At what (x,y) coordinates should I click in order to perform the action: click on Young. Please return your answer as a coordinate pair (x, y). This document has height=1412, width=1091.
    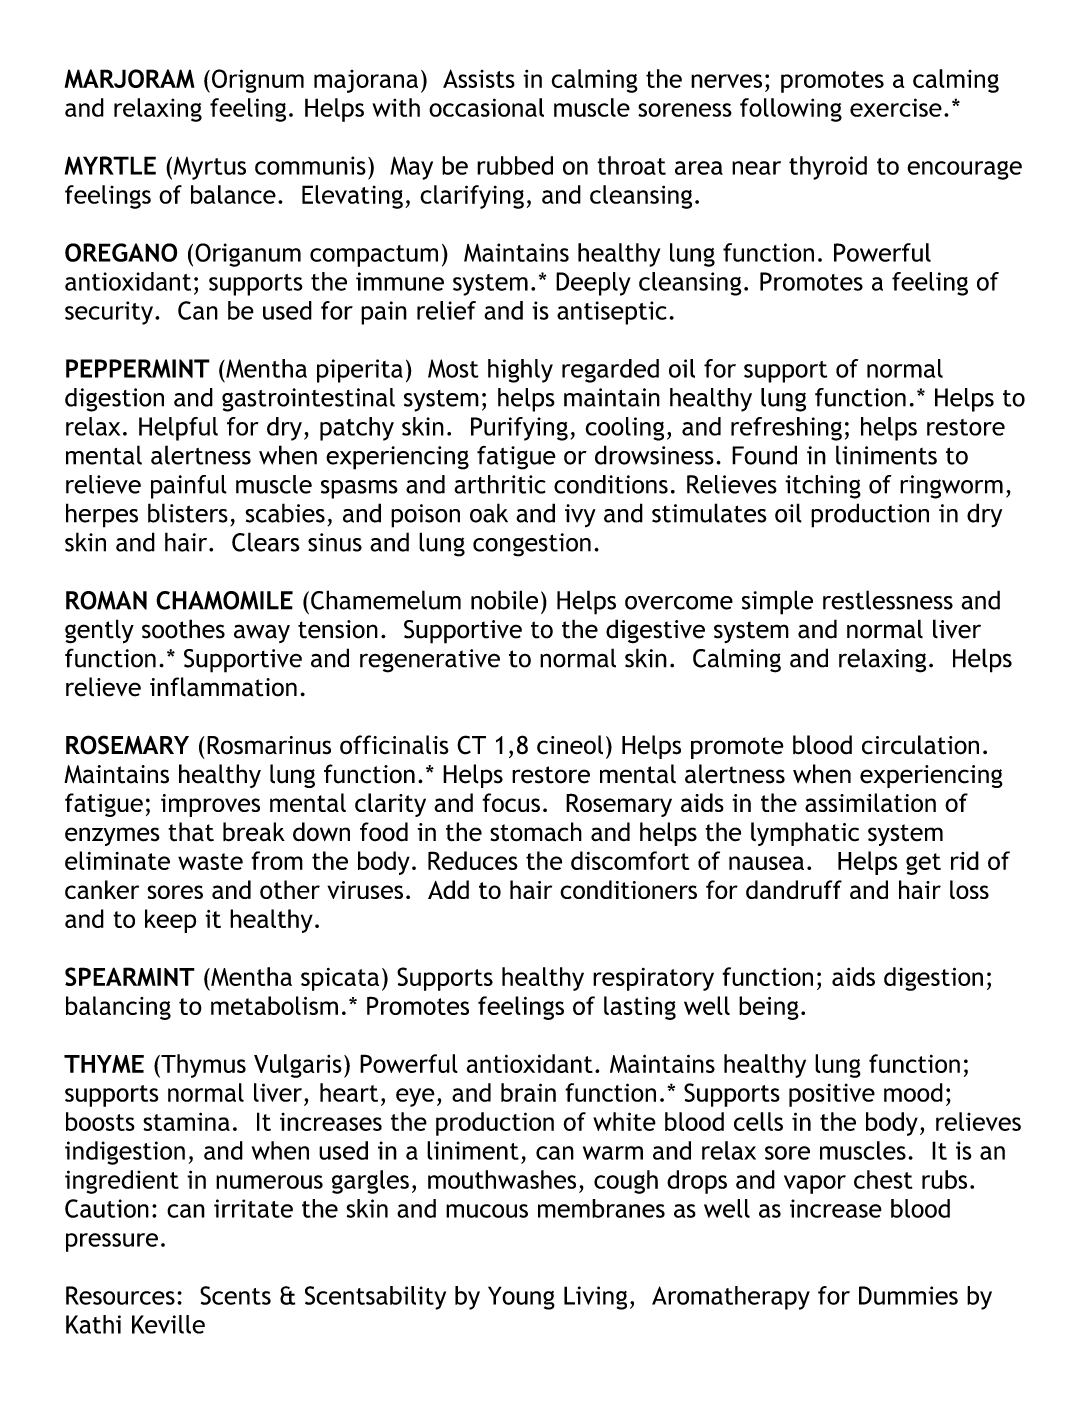
    Looking at the image, I should click on (521, 1298).
